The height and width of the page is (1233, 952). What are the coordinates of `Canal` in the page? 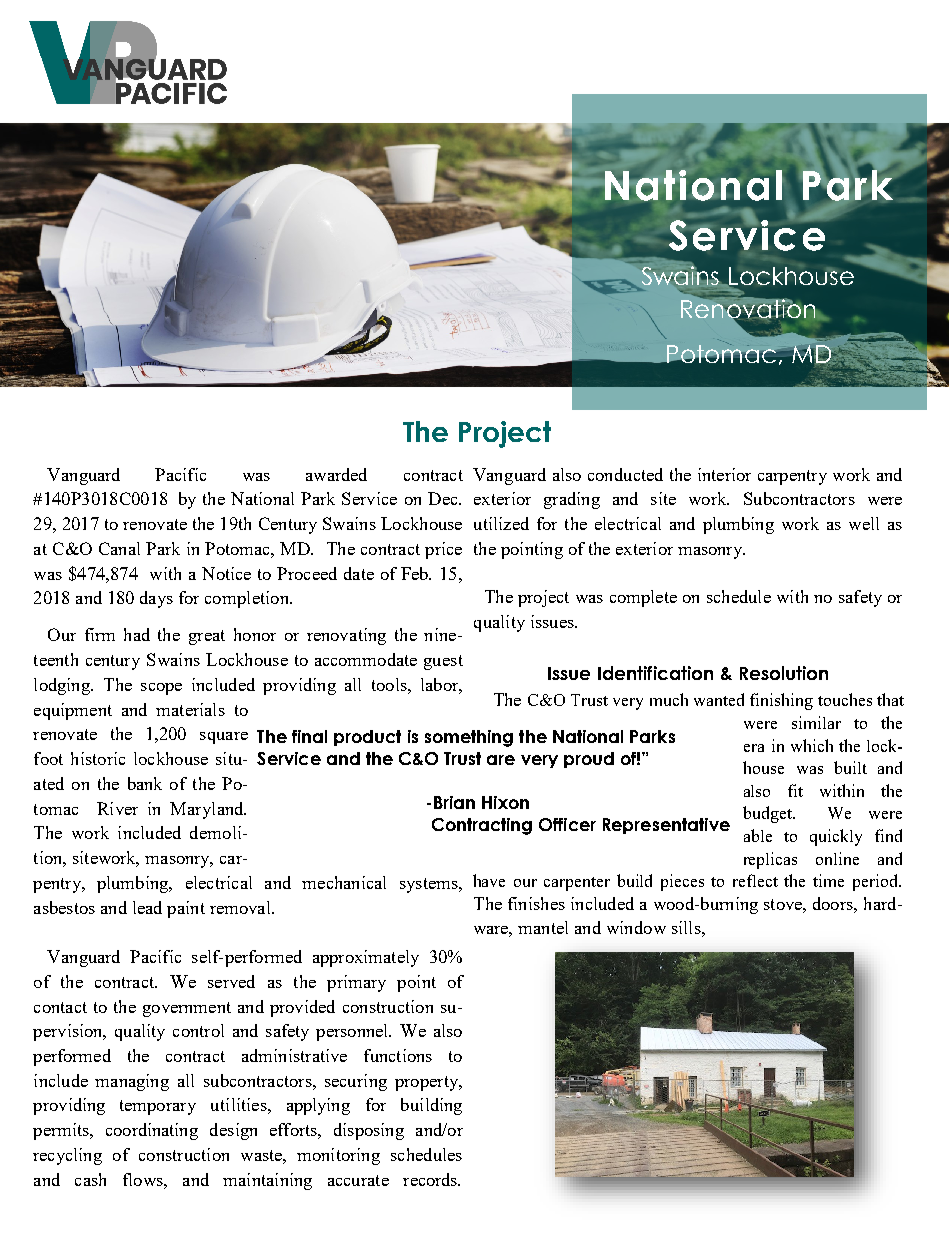 It's located at (119, 548).
